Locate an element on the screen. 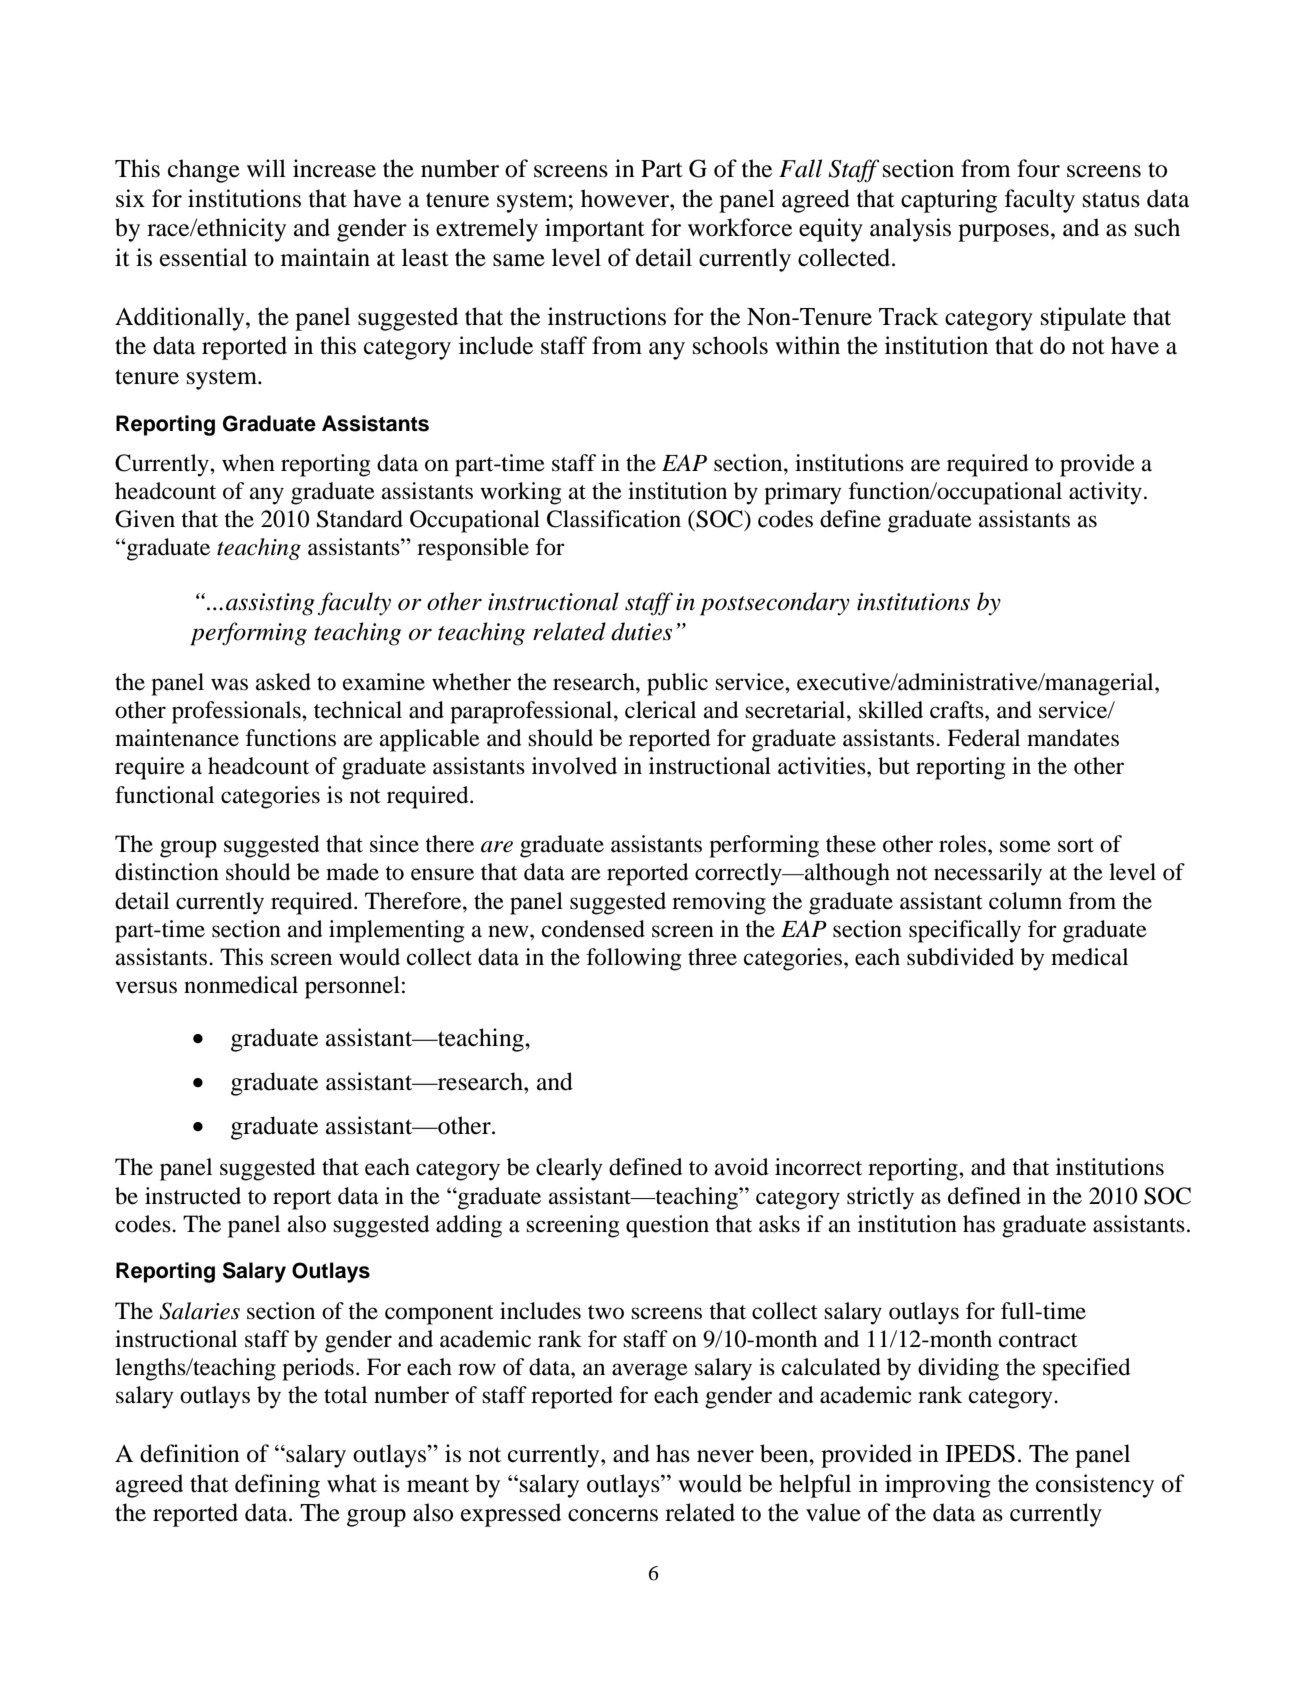 The height and width of the screenshot is (1691, 1307). assisting is located at coordinates (270, 604).
